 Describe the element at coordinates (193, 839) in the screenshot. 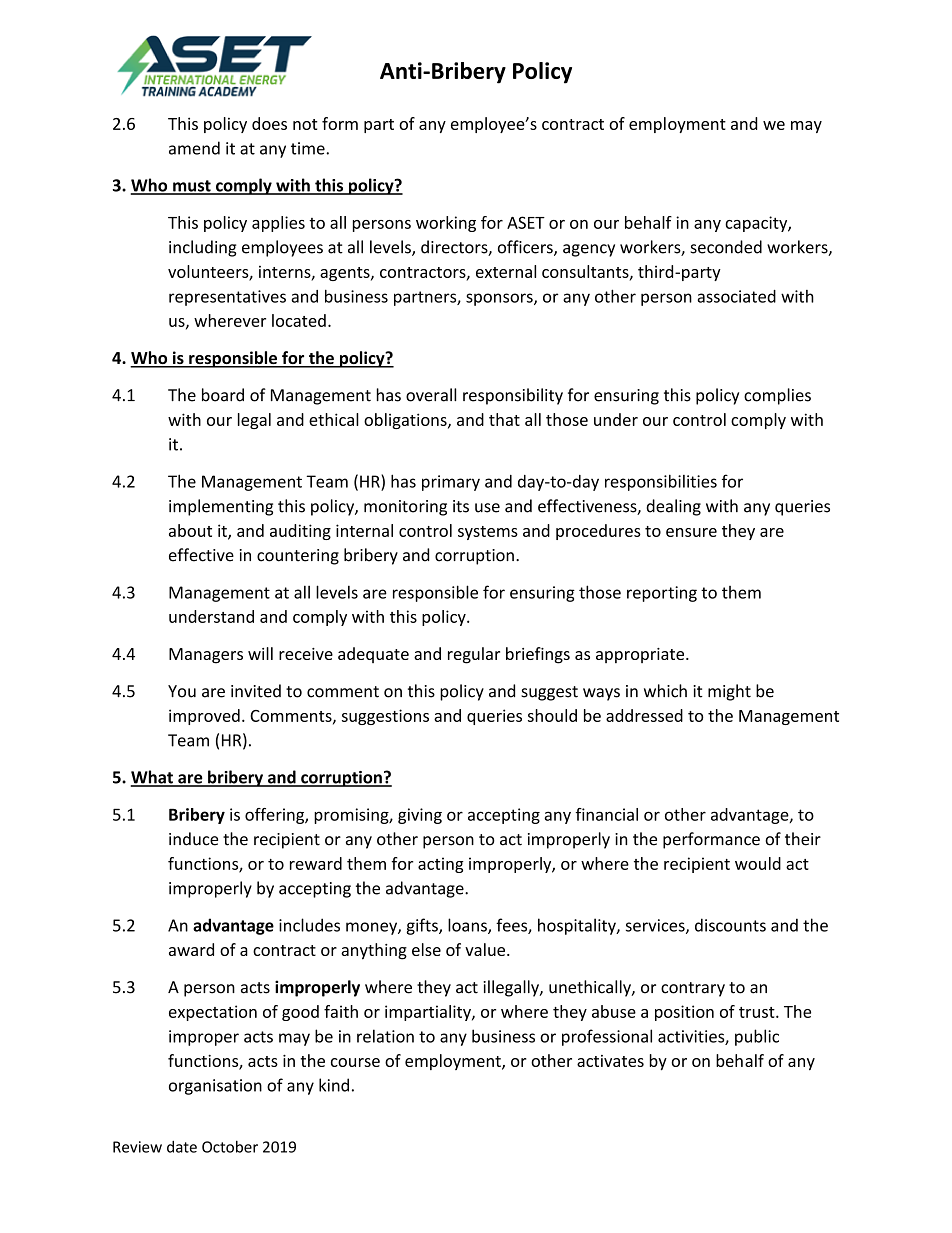

I see `induce` at that location.
